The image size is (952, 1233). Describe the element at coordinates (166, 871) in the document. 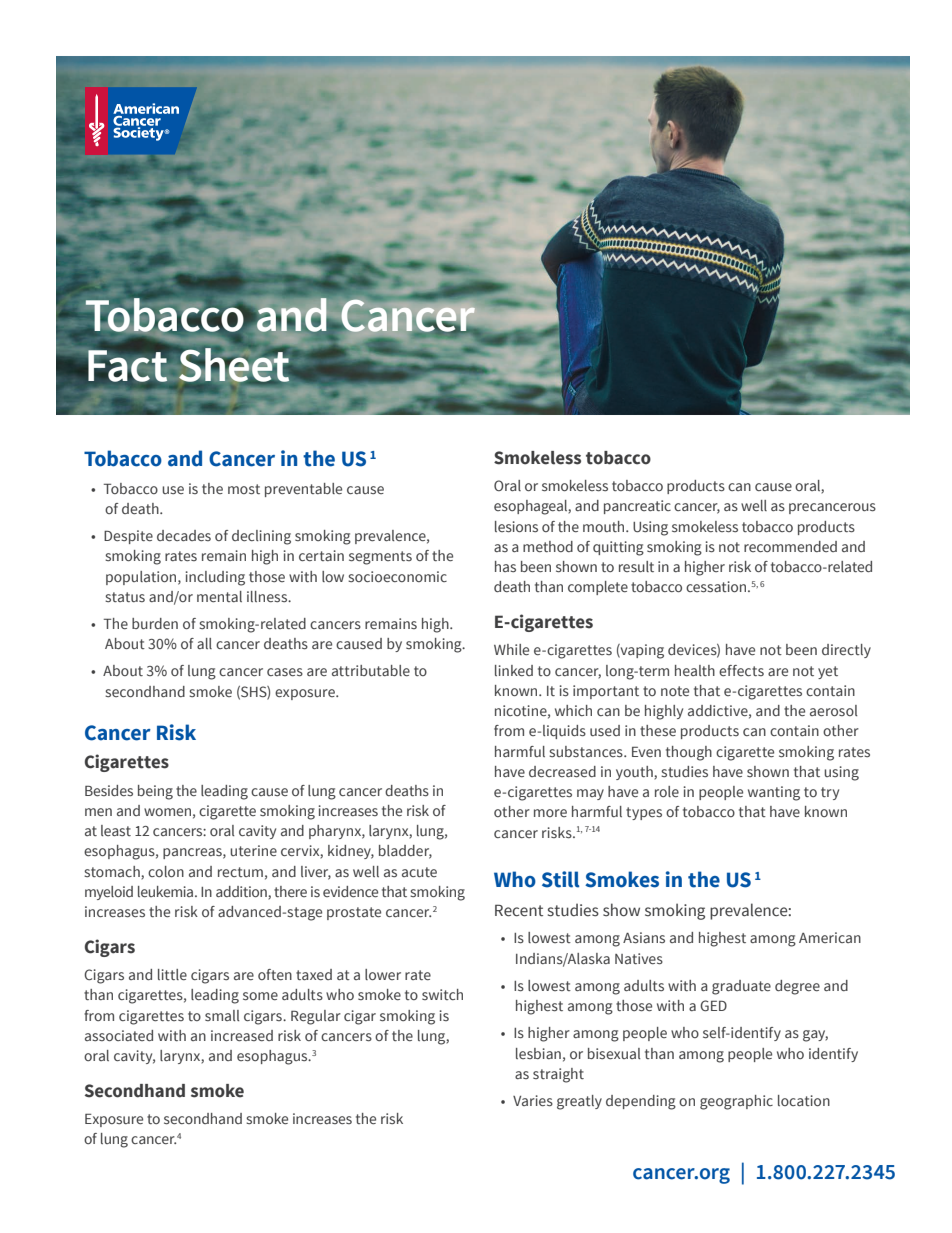

I see `colon` at that location.
